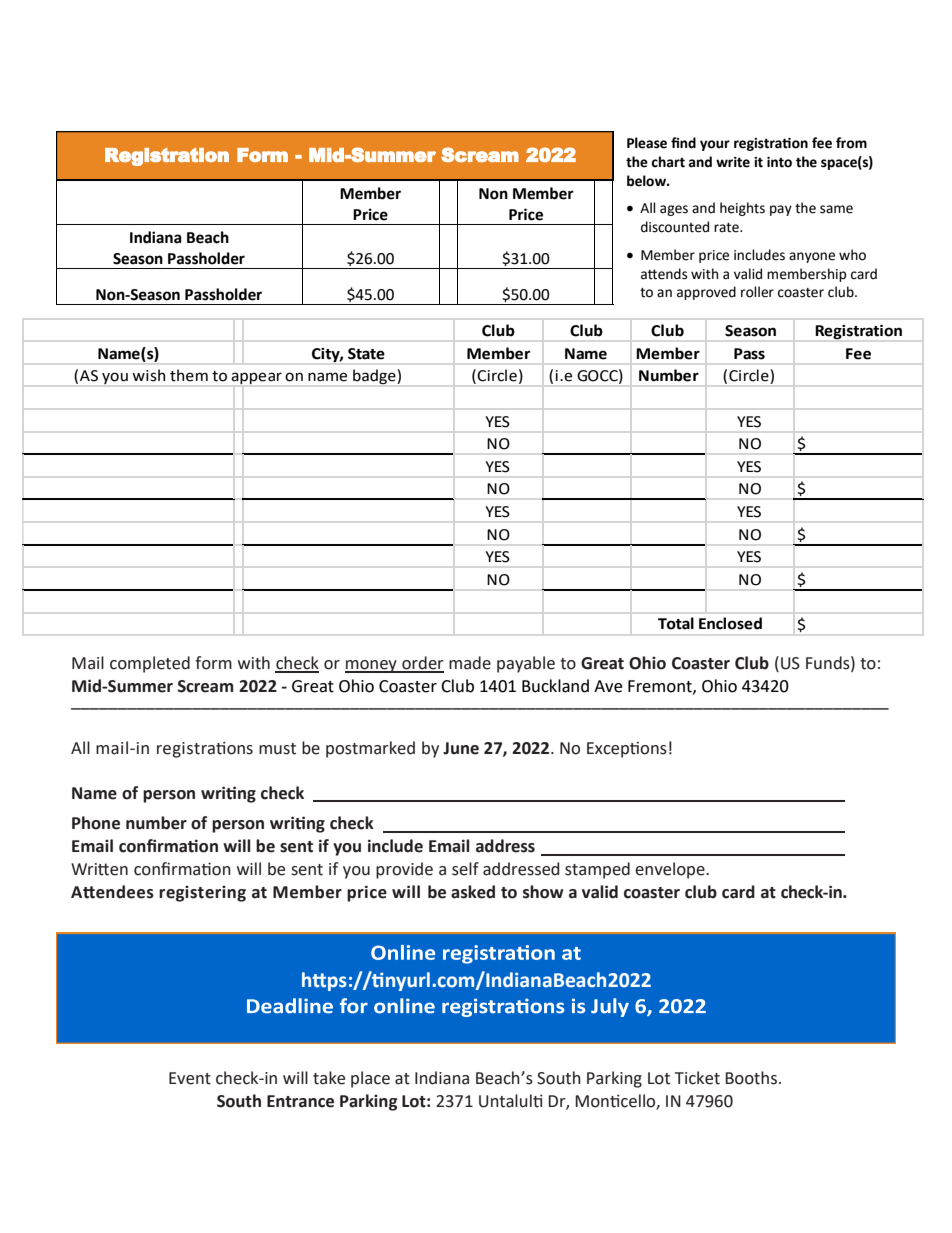  What do you see at coordinates (730, 623) in the screenshot?
I see `Enclosed` at bounding box center [730, 623].
